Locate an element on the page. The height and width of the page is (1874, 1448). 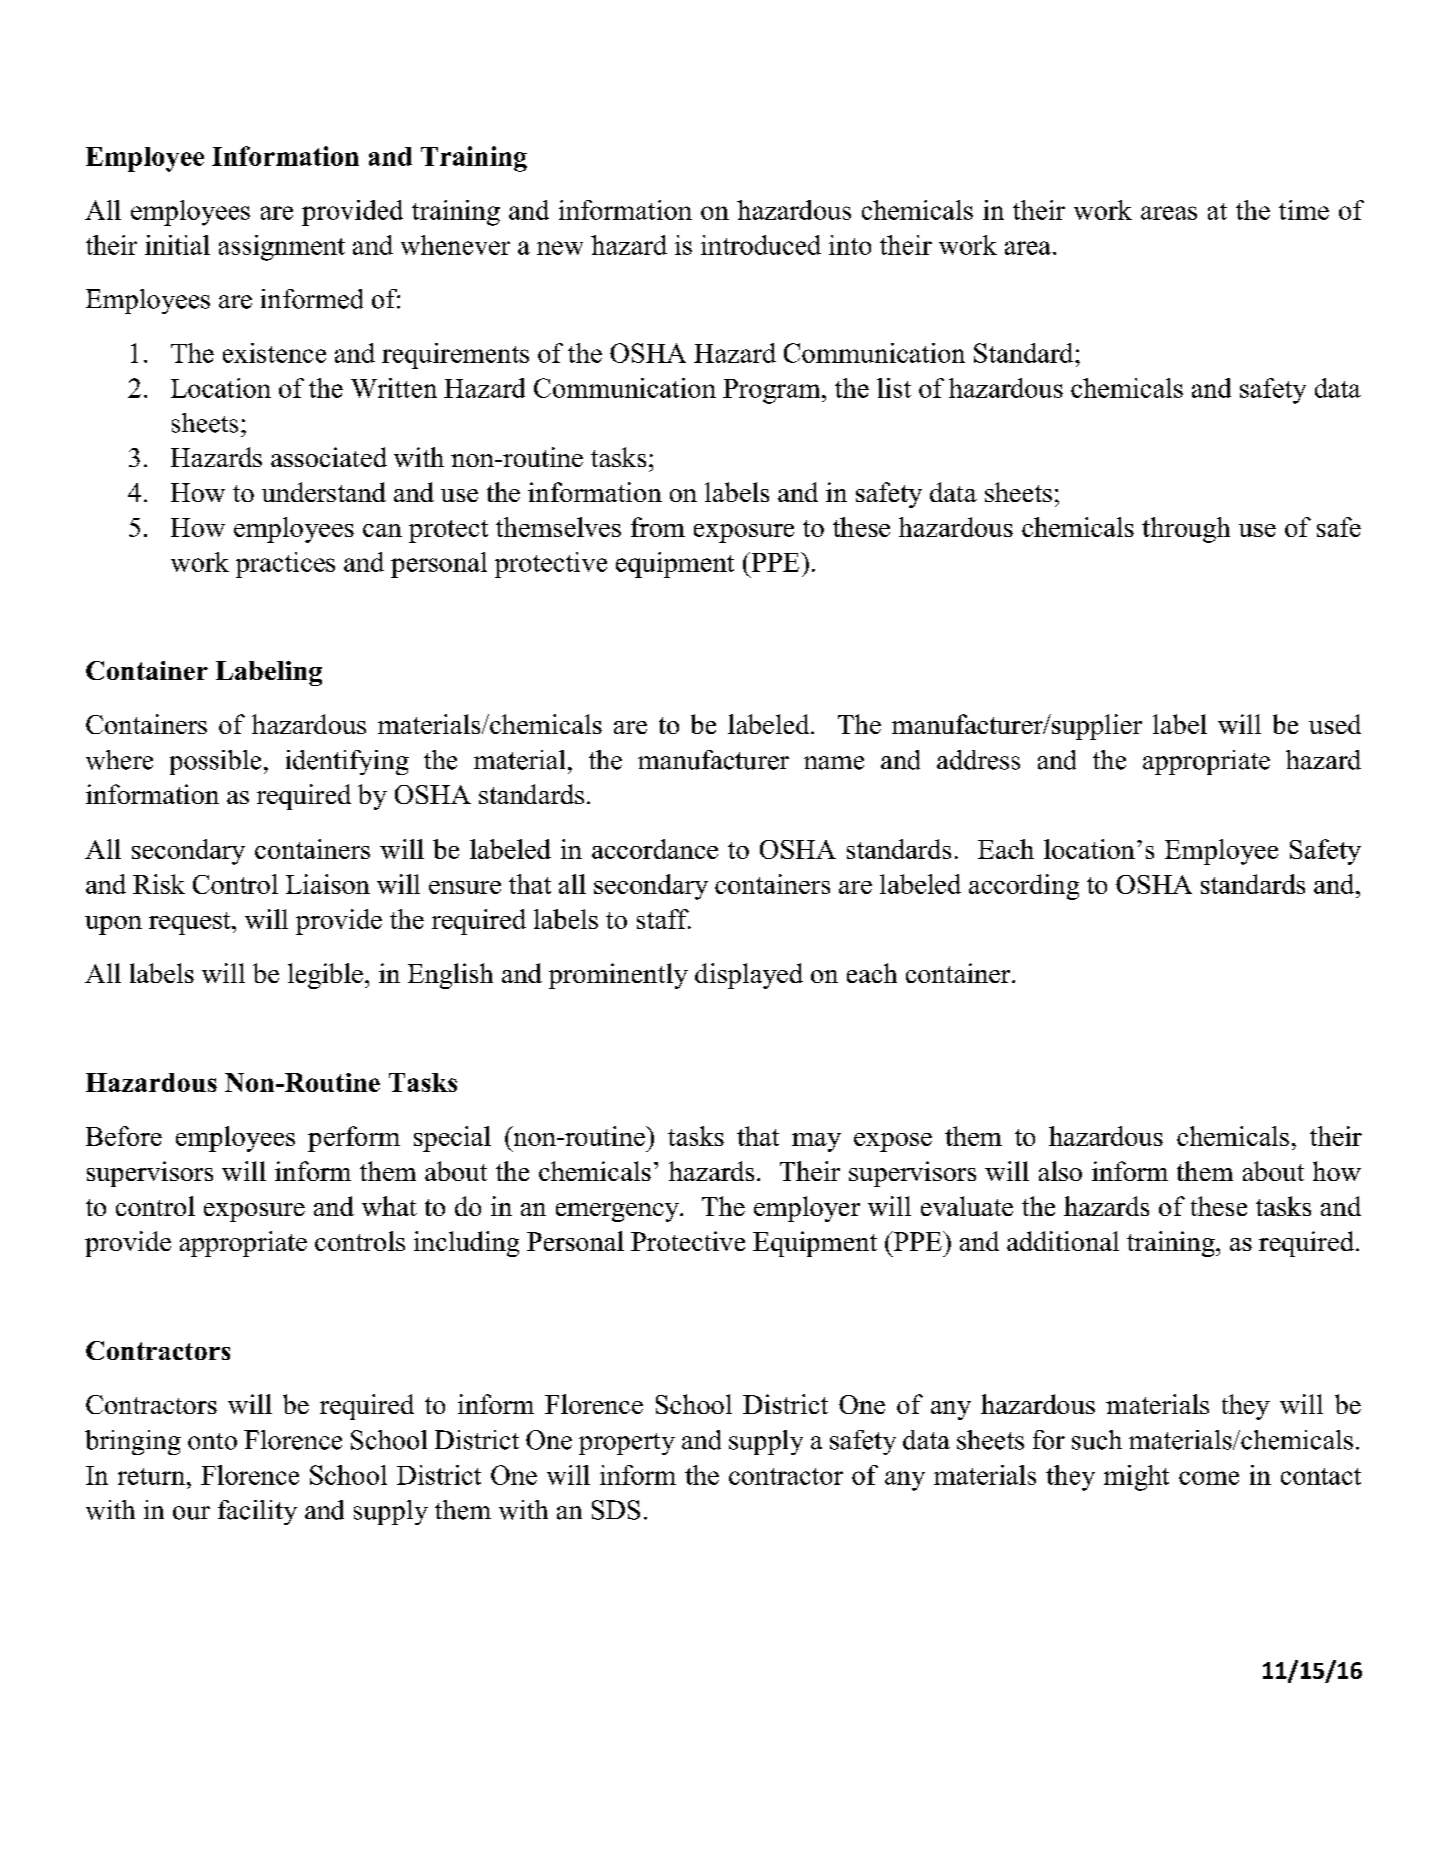
accordance is located at coordinates (655, 849).
